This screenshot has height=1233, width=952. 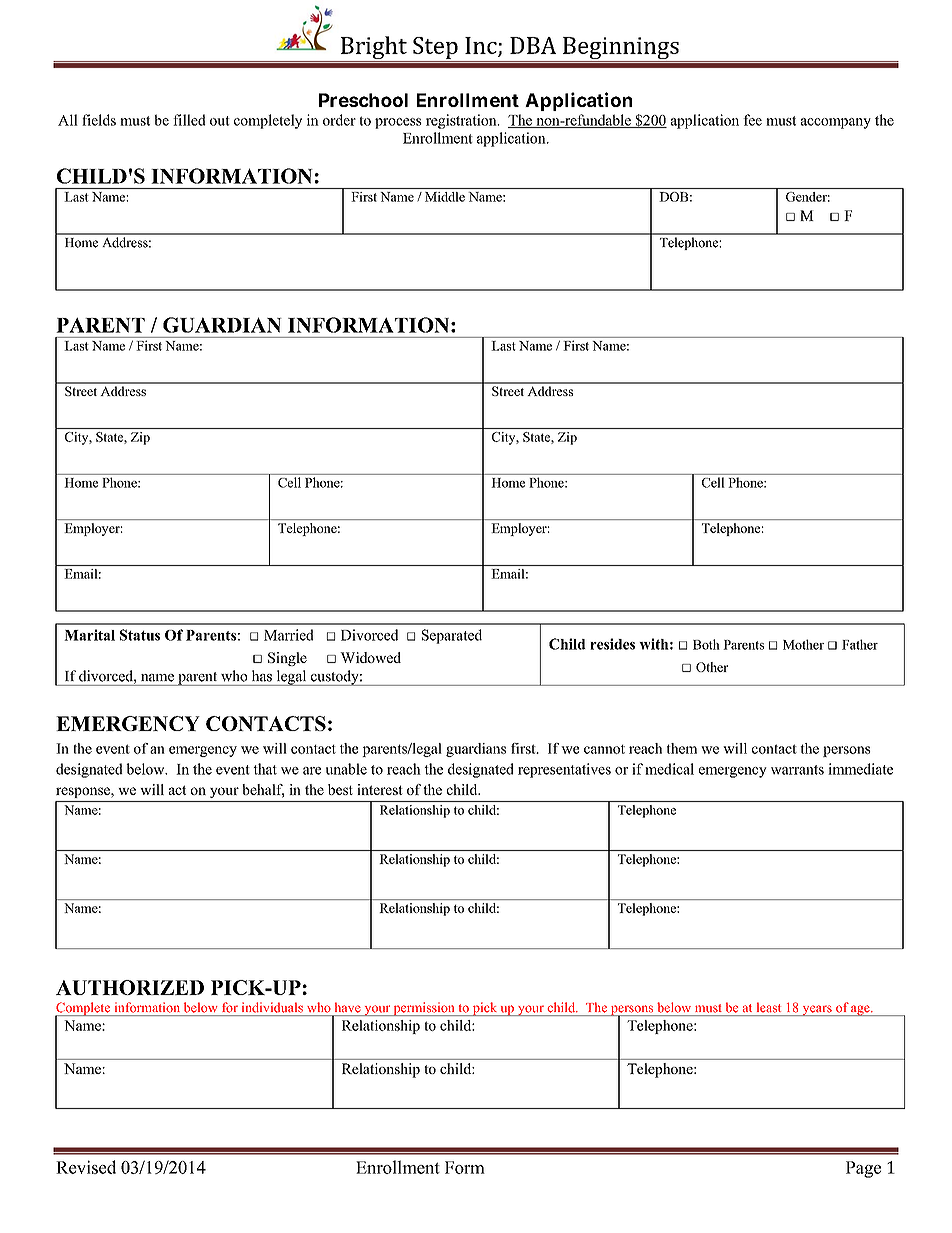 I want to click on Separated, so click(x=452, y=636).
